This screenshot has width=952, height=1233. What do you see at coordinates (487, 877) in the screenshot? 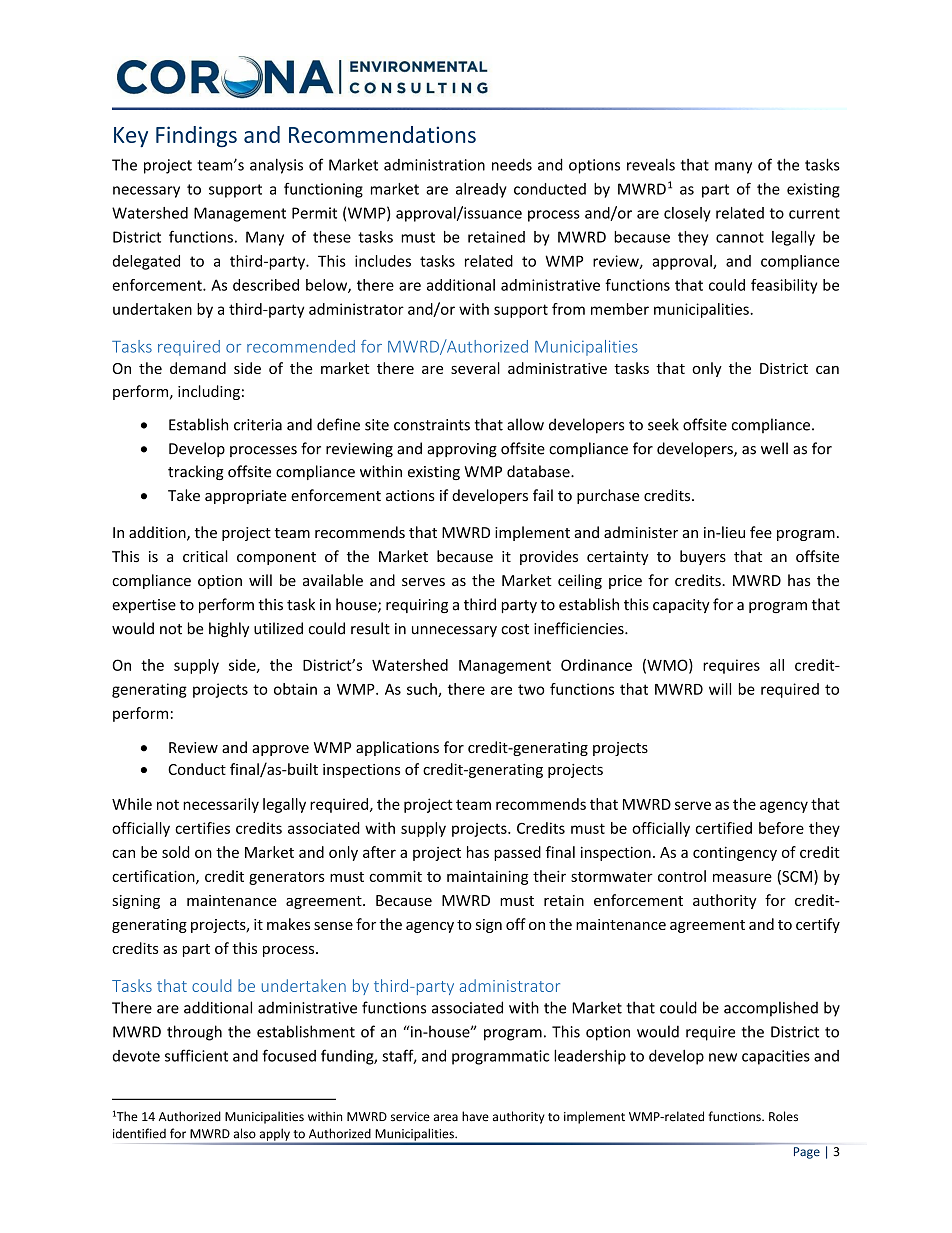
I see `maintaining` at bounding box center [487, 877].
